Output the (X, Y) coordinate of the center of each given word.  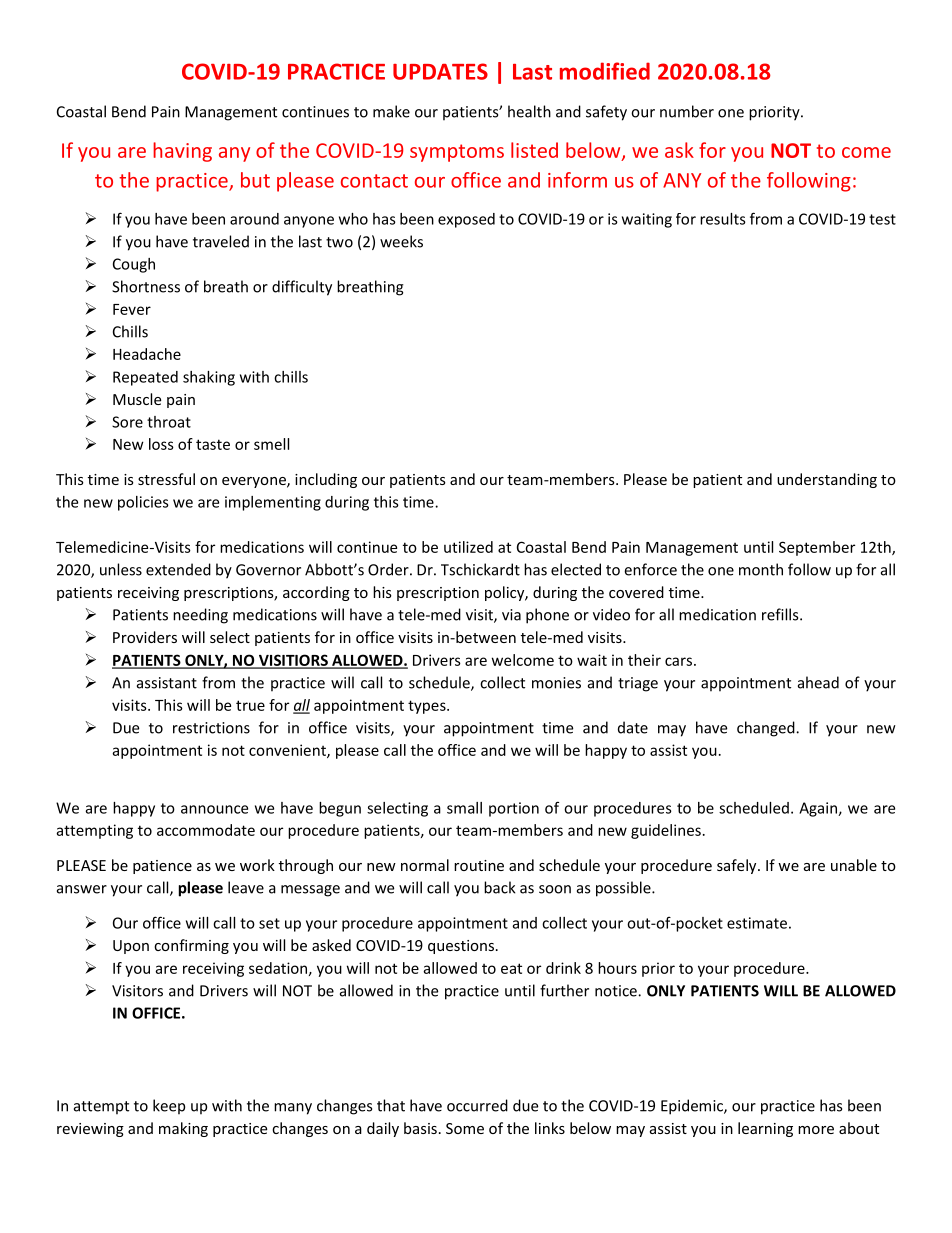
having (182, 152)
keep (169, 1107)
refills (781, 614)
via (511, 615)
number (687, 111)
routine (479, 865)
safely (738, 866)
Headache (147, 354)
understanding (827, 480)
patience (162, 867)
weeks (401, 241)
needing (200, 616)
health (529, 111)
